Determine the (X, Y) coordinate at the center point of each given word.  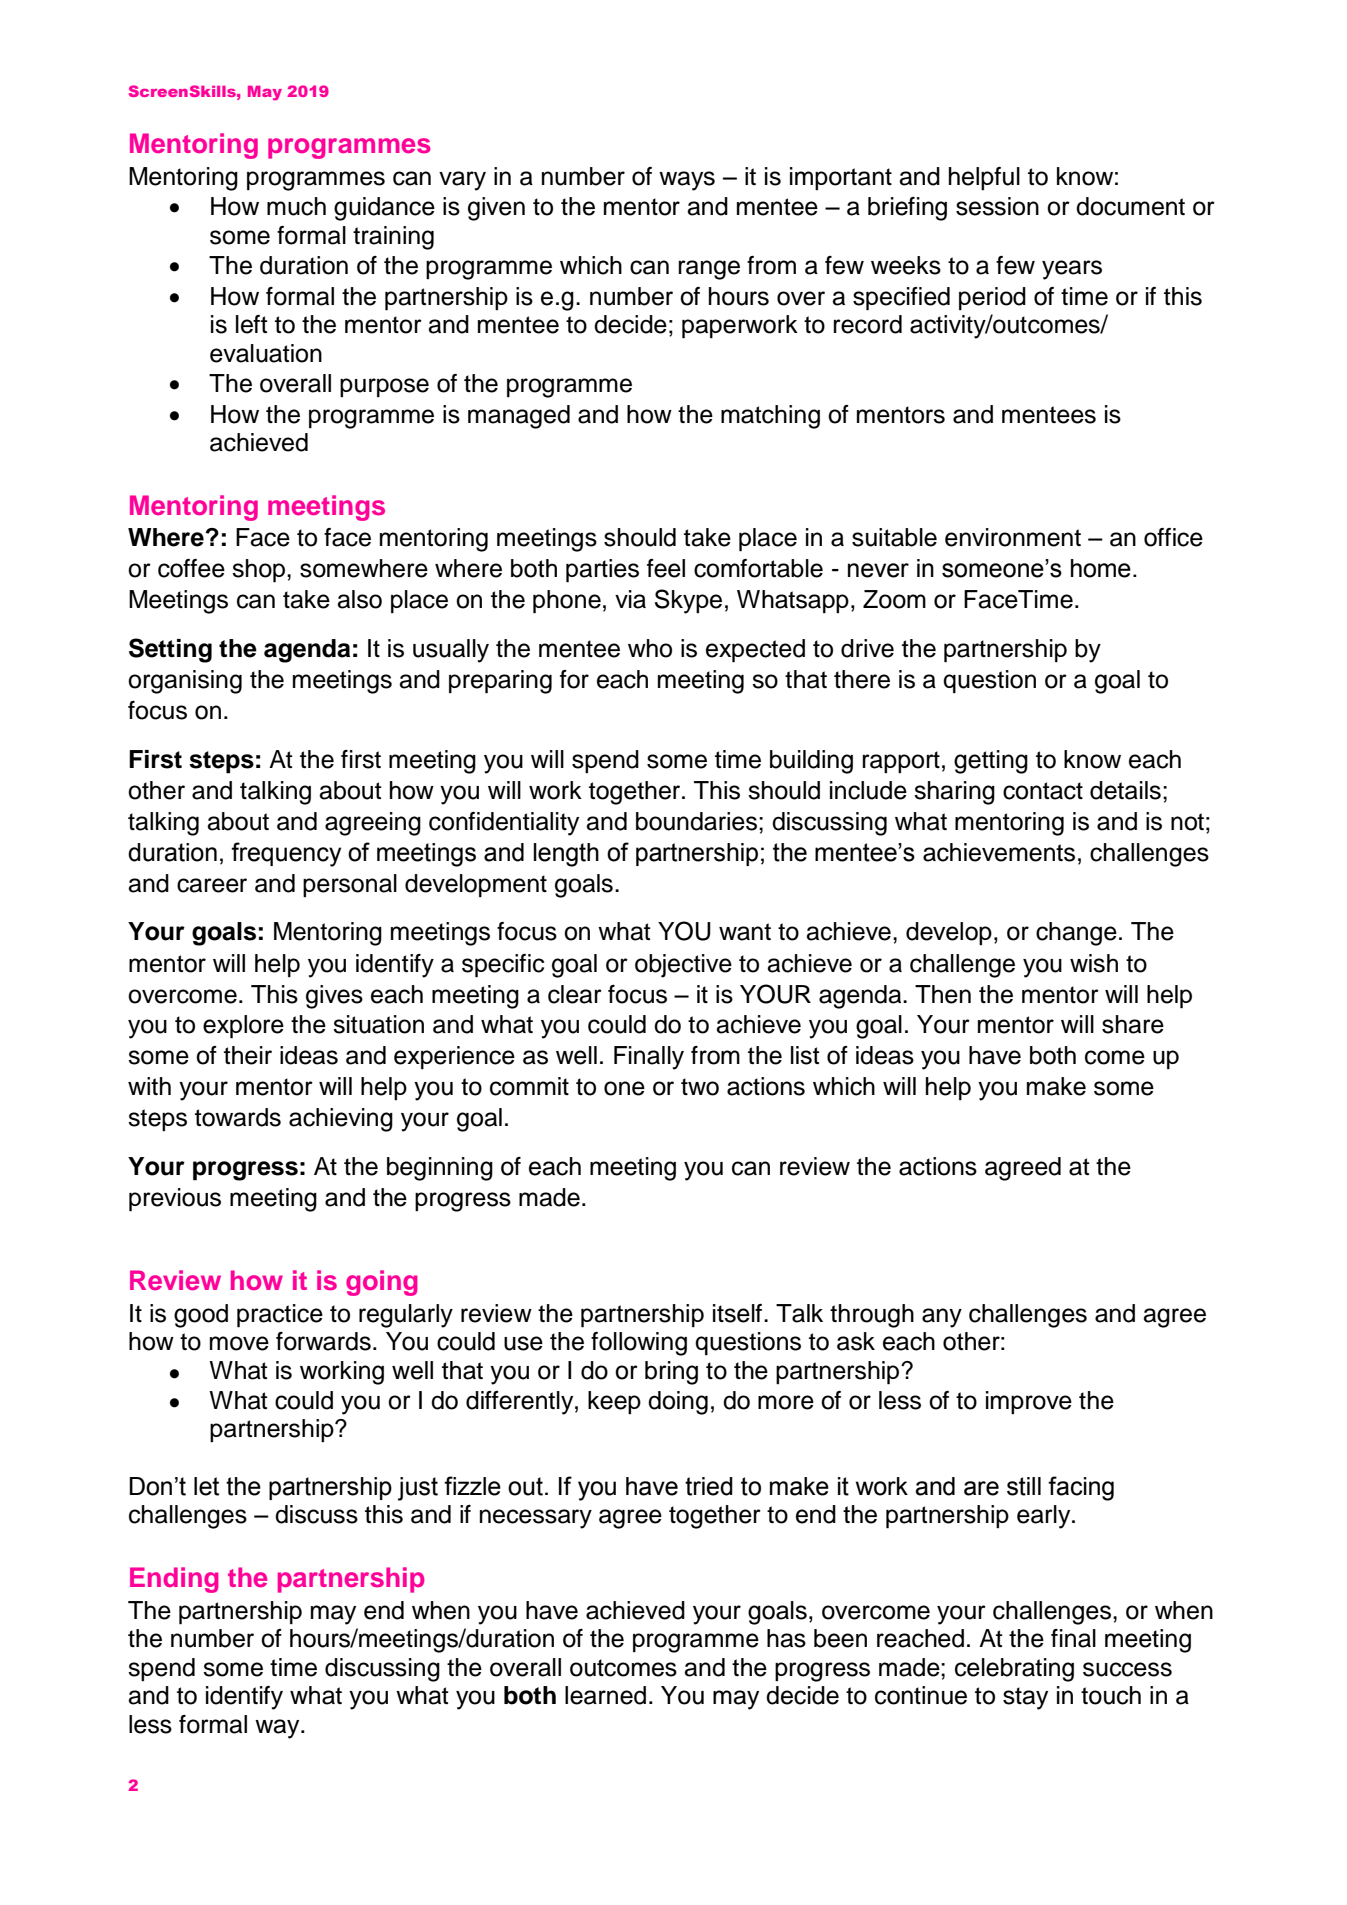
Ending (174, 1580)
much (296, 206)
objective (683, 966)
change (1076, 934)
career (212, 885)
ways (687, 181)
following (639, 1344)
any (942, 1318)
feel (666, 568)
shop (260, 571)
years (1072, 270)
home (1101, 568)
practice (280, 1316)
